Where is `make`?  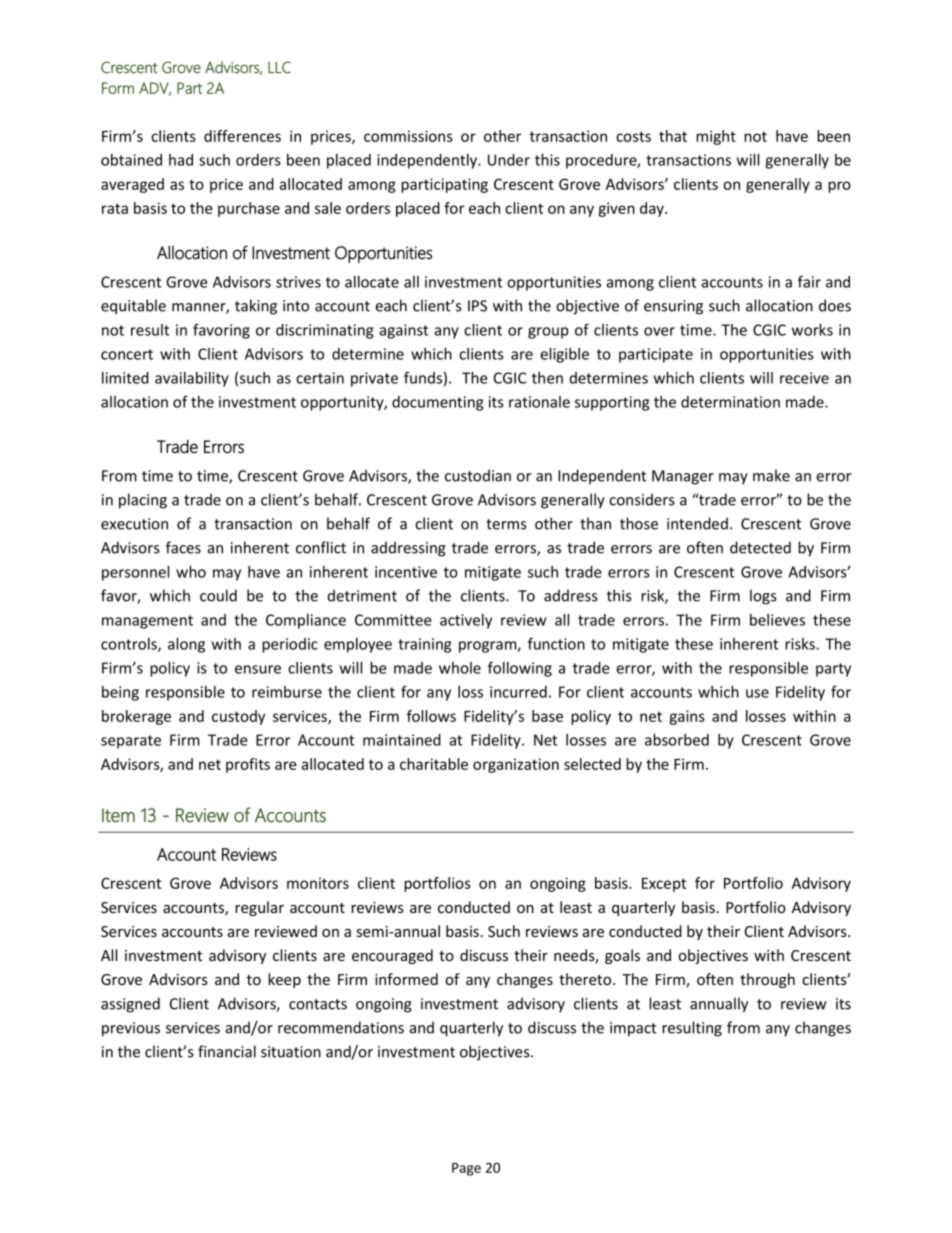
make is located at coordinates (771, 475).
